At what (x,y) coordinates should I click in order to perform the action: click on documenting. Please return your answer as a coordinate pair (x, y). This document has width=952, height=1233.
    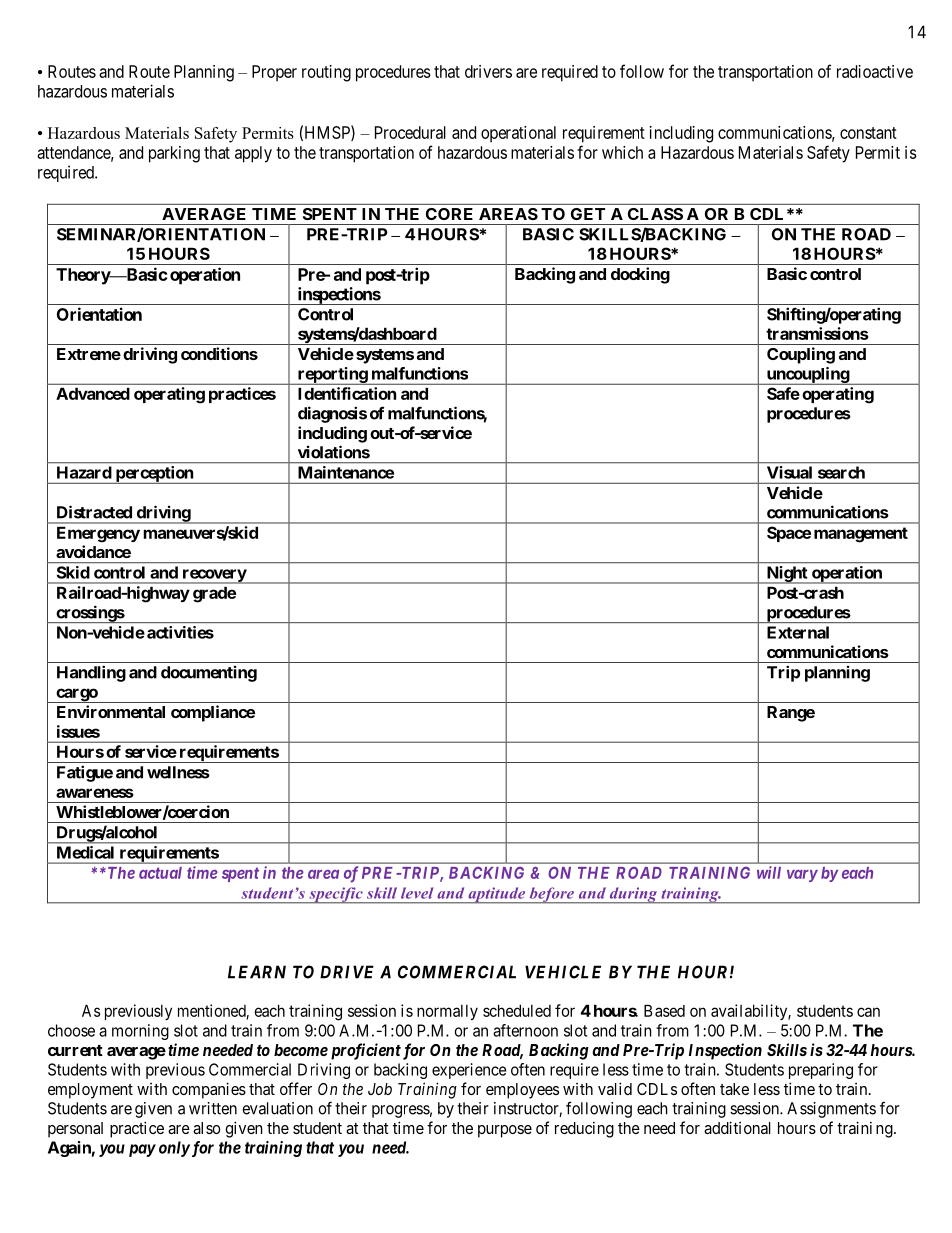
    Looking at the image, I should click on (209, 674).
